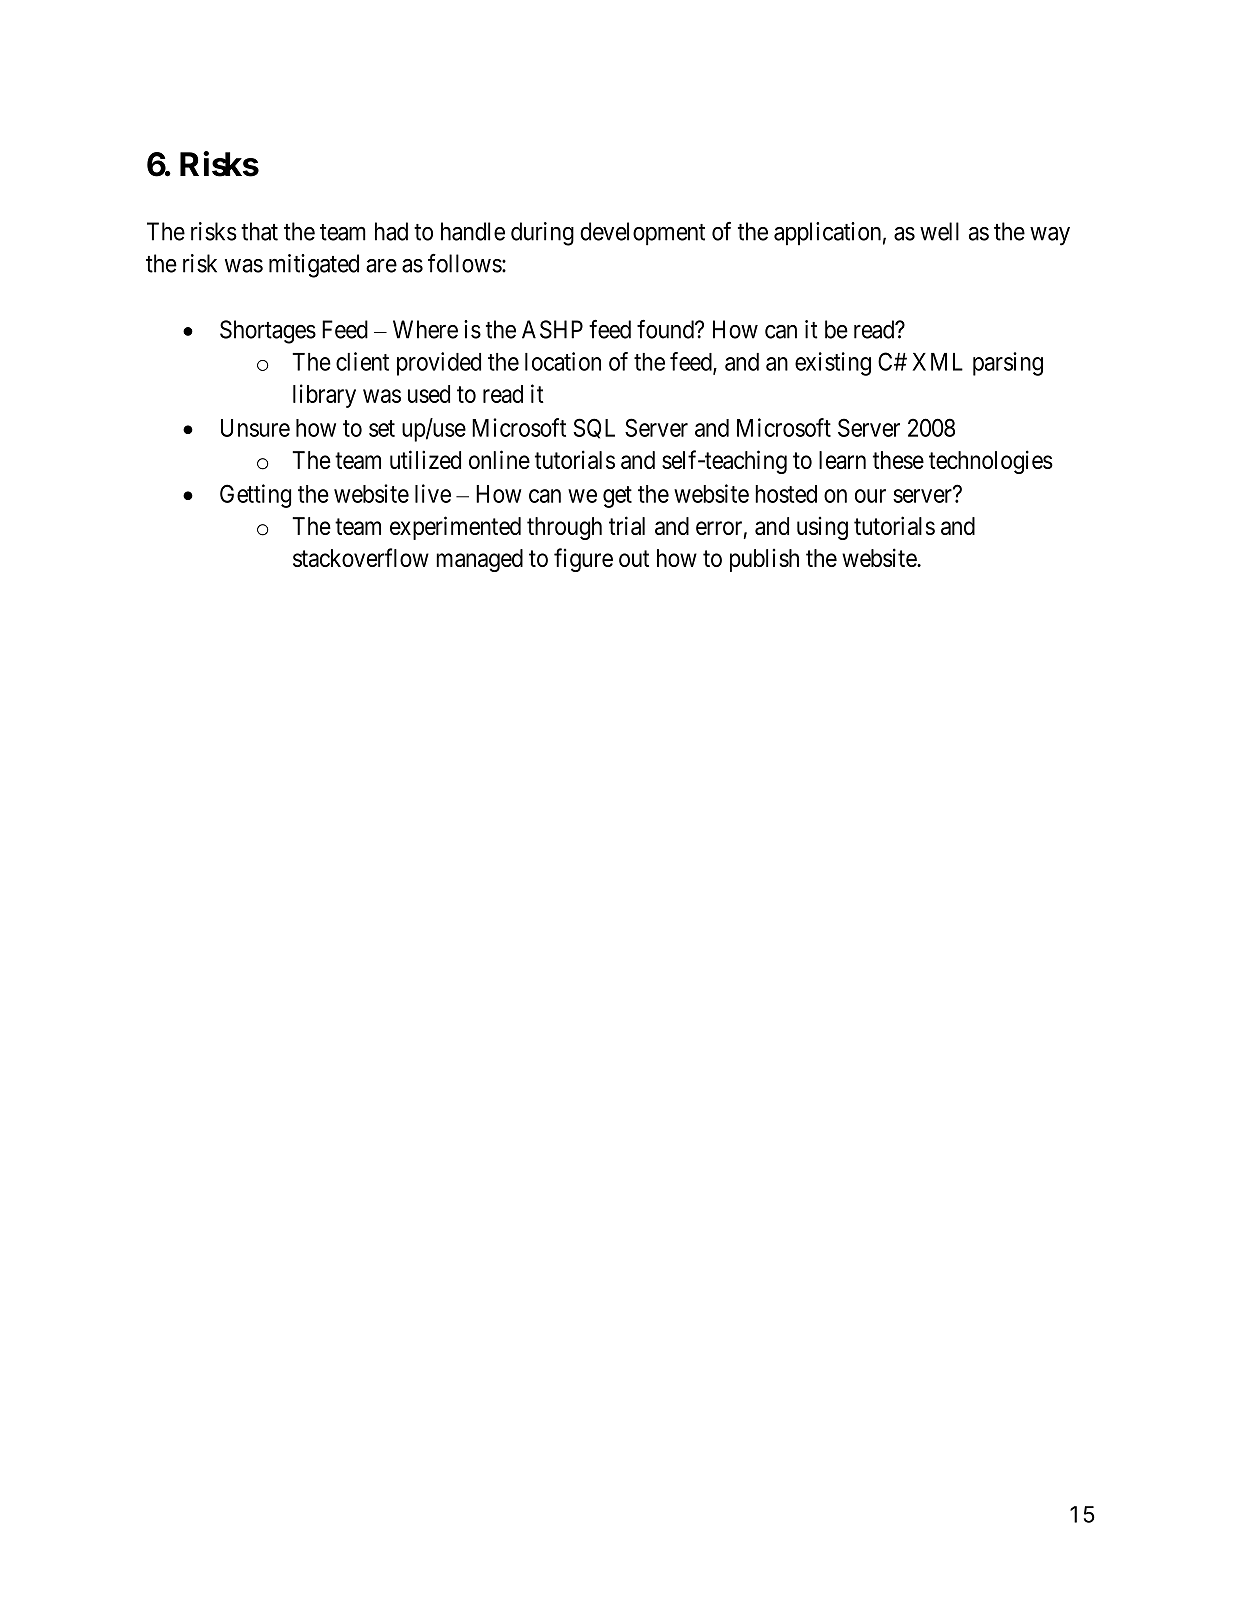 The width and height of the screenshot is (1240, 1604). Describe the element at coordinates (594, 428) in the screenshot. I see `SQL` at that location.
